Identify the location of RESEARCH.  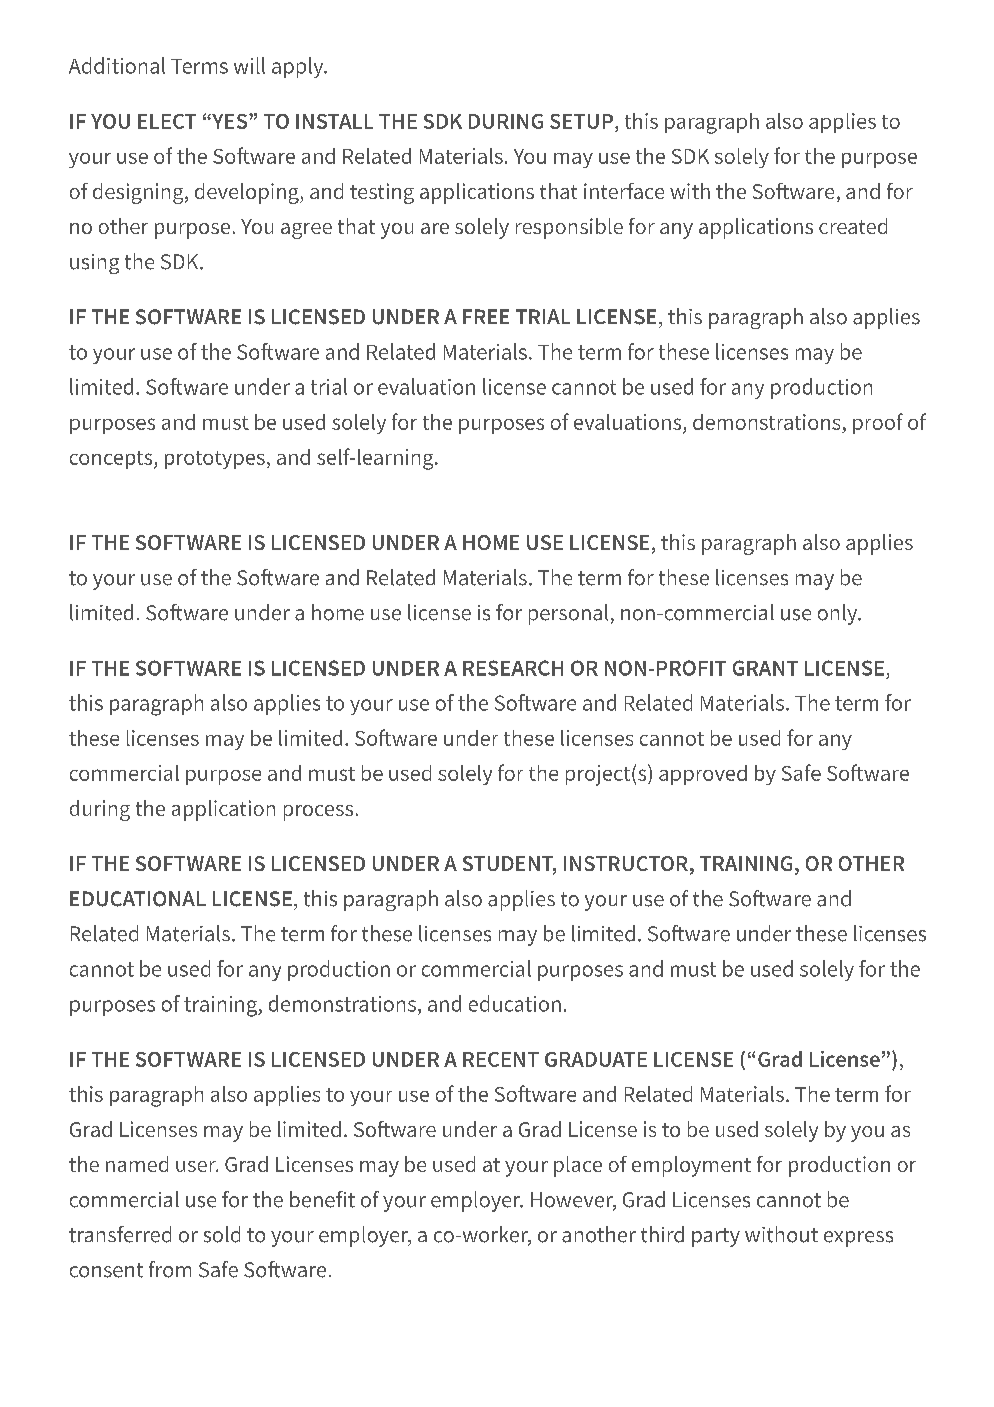
(513, 668).
